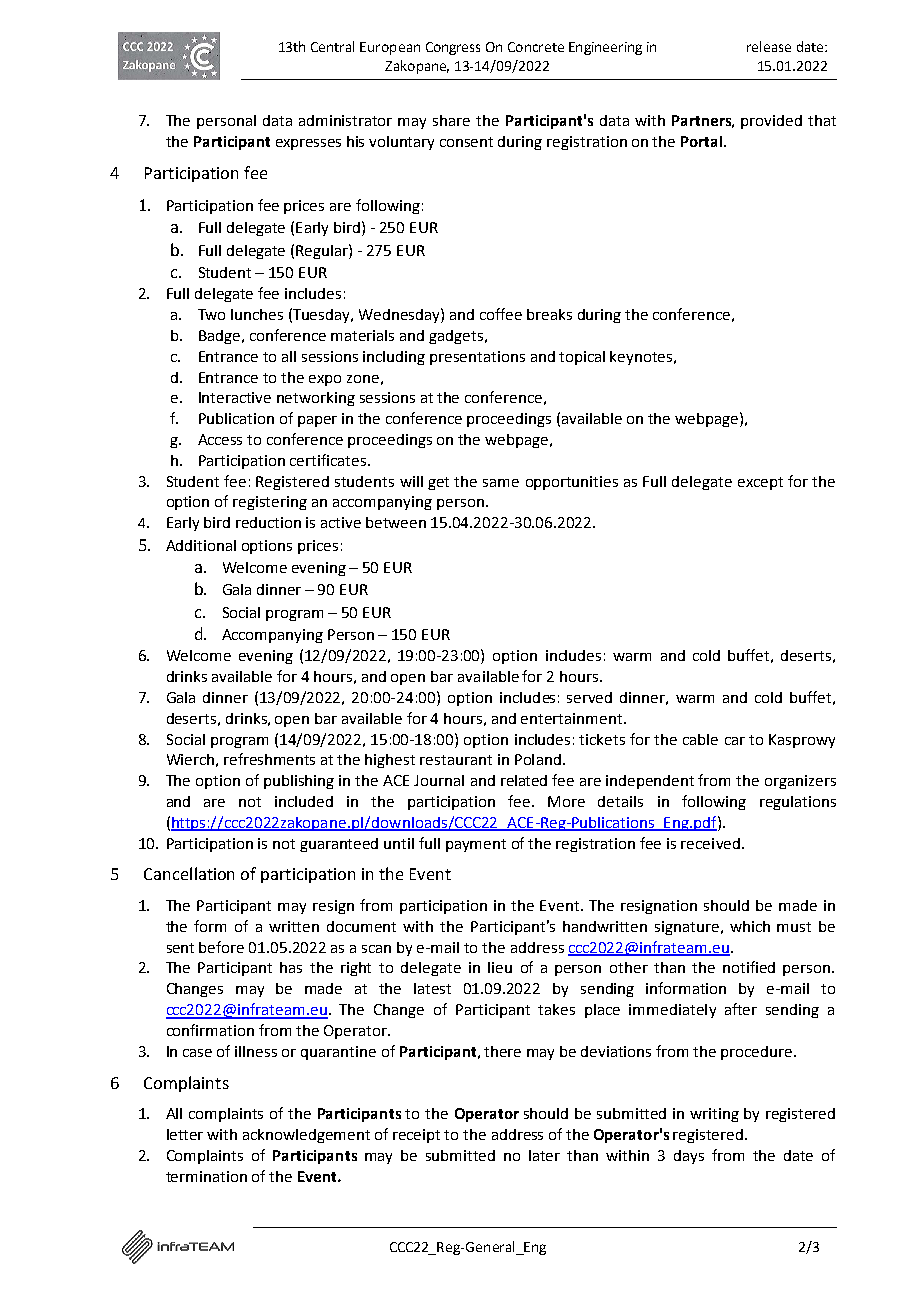 The image size is (924, 1308). Describe the element at coordinates (769, 46) in the screenshot. I see `release` at that location.
